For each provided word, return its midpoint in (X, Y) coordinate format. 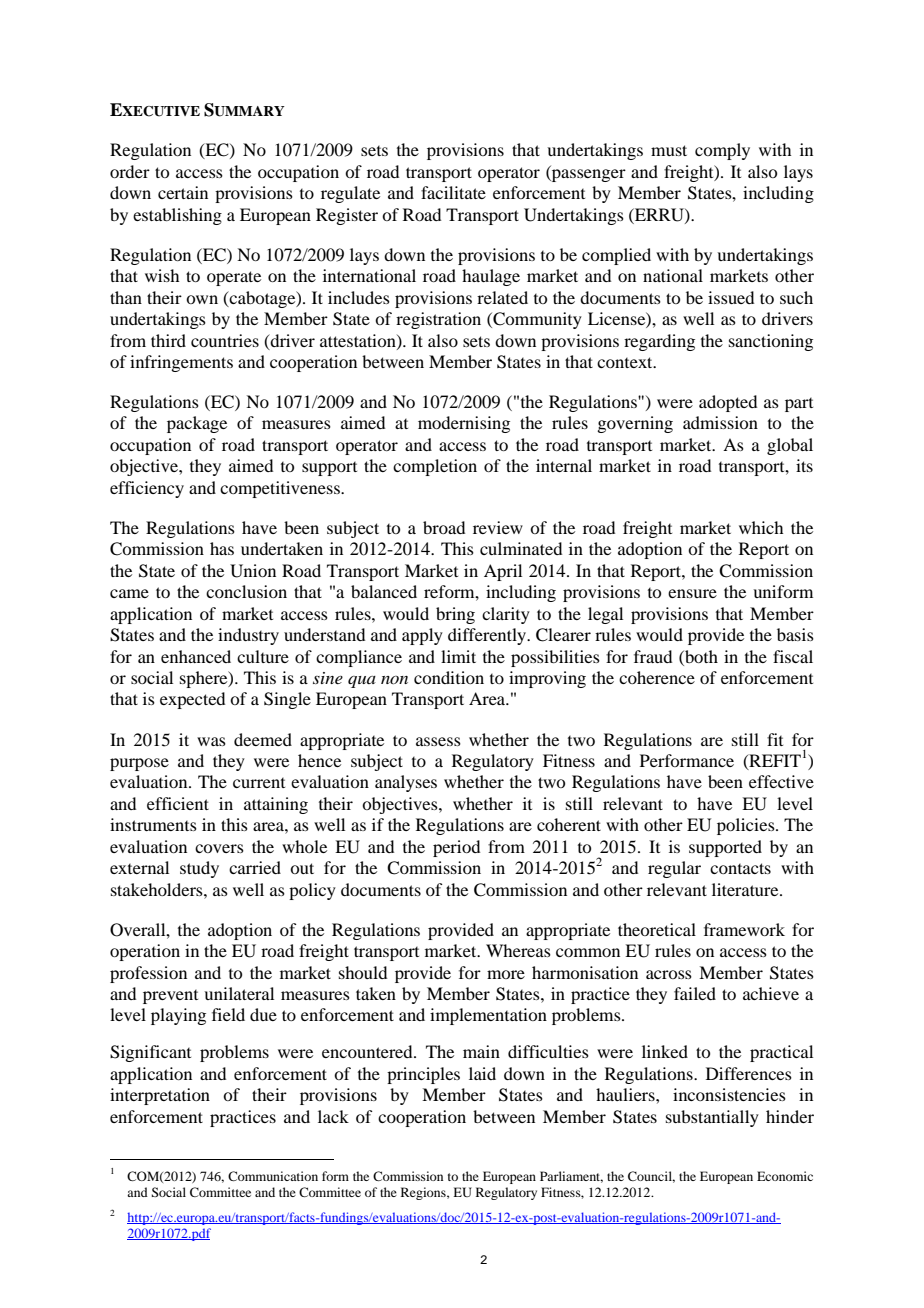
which (761, 527)
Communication (273, 1176)
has (222, 548)
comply (722, 151)
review (498, 527)
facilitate (453, 192)
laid (482, 1073)
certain (183, 192)
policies (747, 826)
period (456, 848)
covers (219, 848)
